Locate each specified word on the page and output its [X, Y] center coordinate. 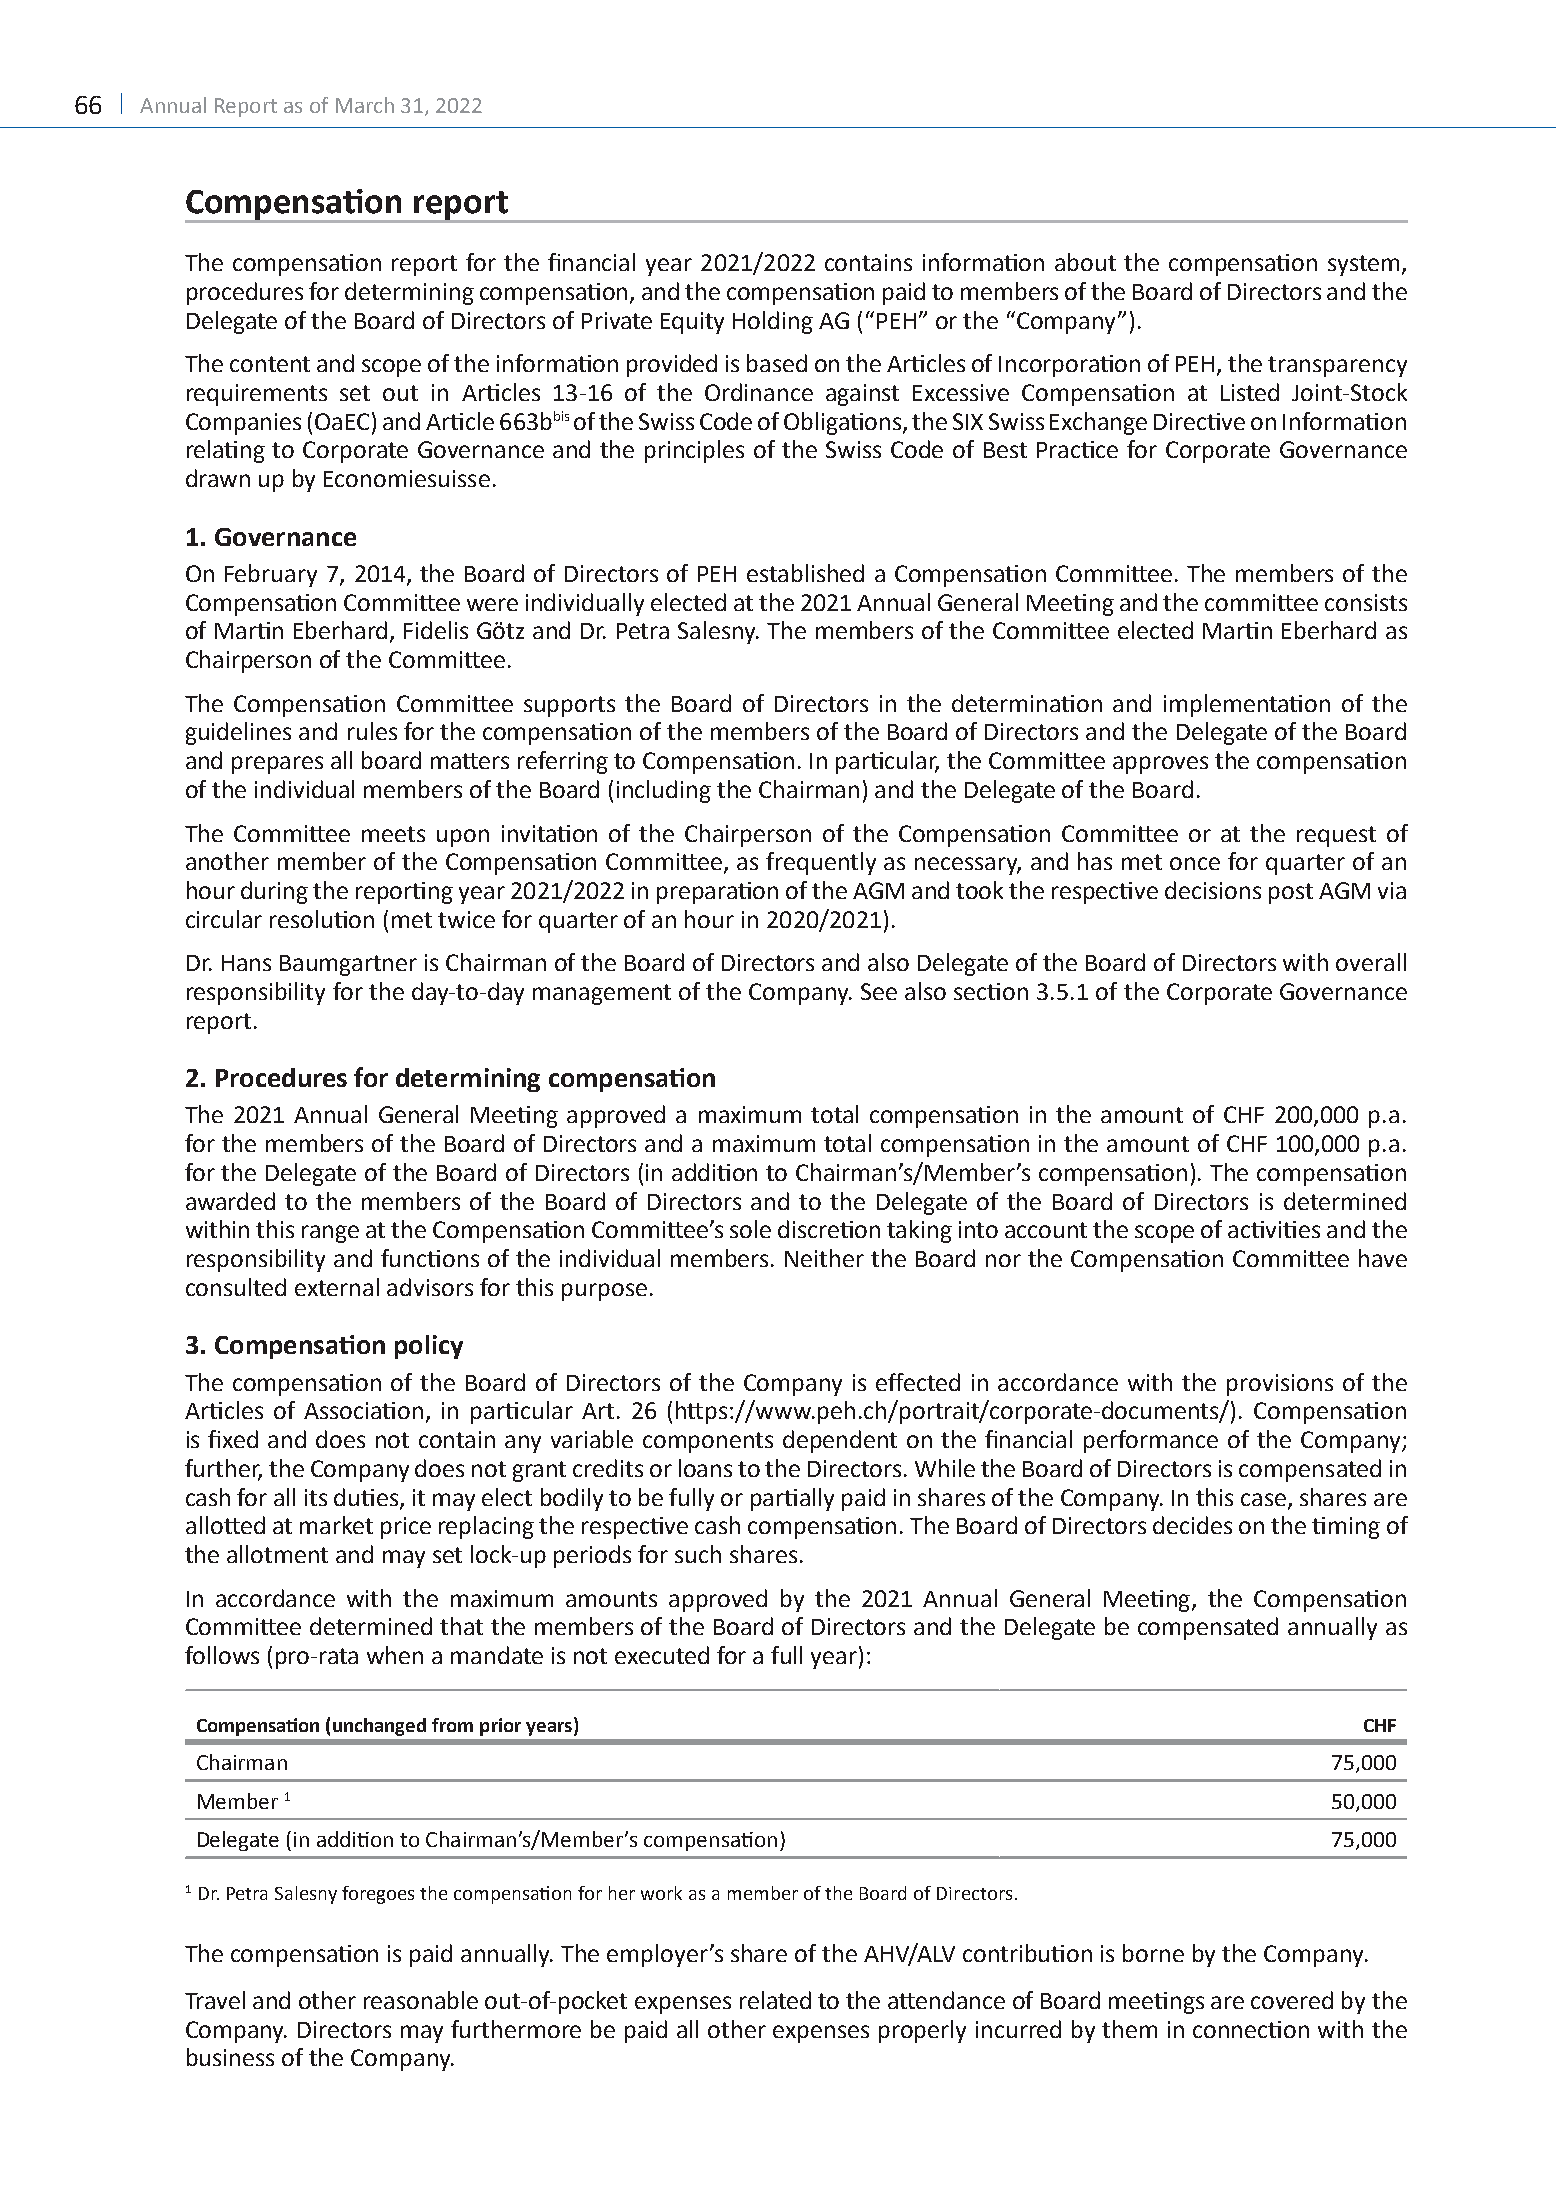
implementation [1247, 705]
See [879, 991]
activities [1274, 1229]
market [336, 1525]
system [1363, 265]
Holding [773, 322]
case [1265, 1500]
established [805, 573]
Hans [246, 963]
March [365, 105]
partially [792, 1499]
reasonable [421, 2000]
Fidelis [436, 630]
